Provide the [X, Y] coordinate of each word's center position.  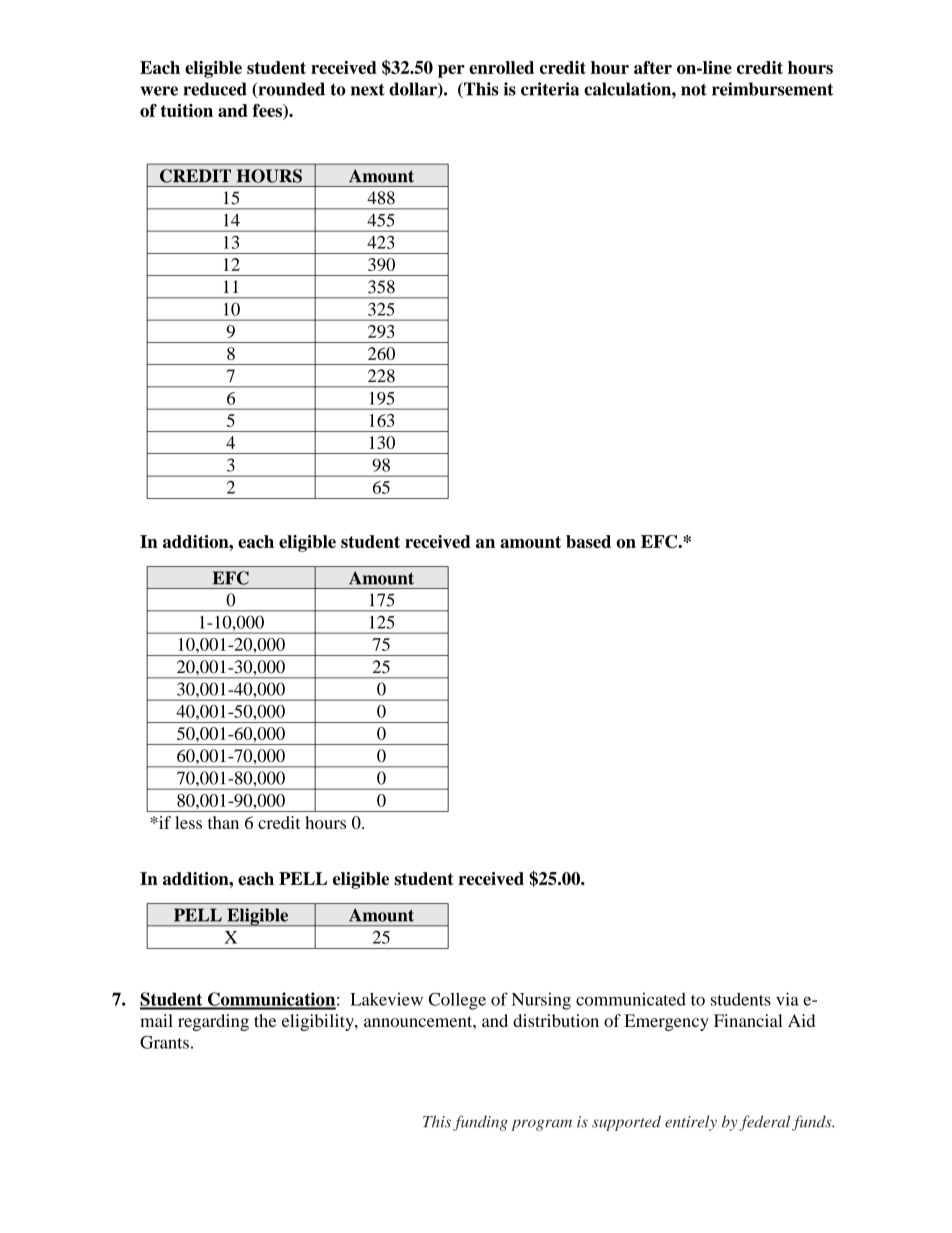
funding [480, 1123]
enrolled [501, 67]
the [265, 1020]
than [223, 822]
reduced [215, 89]
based [588, 541]
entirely [691, 1123]
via [787, 999]
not [694, 89]
